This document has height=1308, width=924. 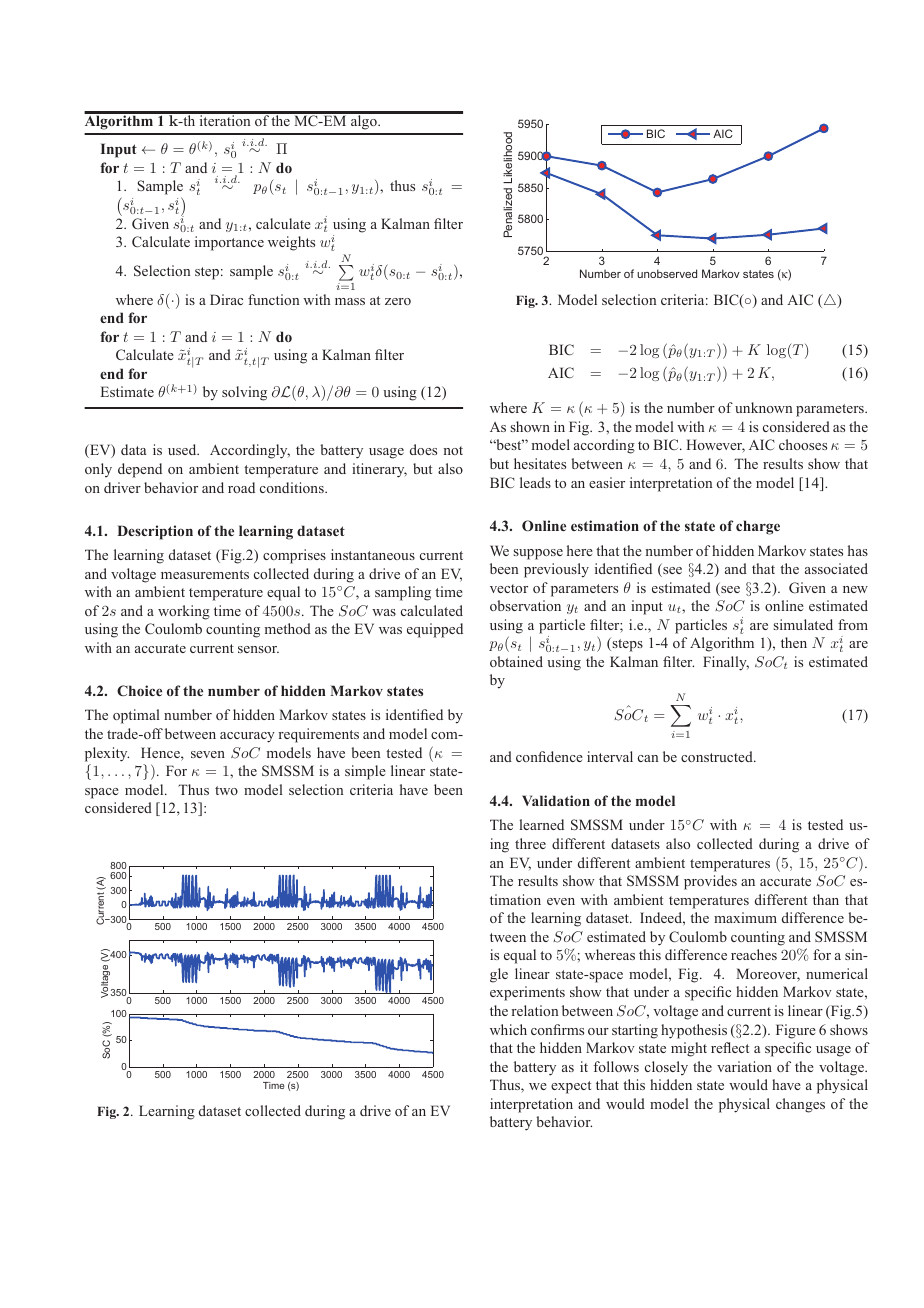 I want to click on obtained, so click(x=516, y=661).
